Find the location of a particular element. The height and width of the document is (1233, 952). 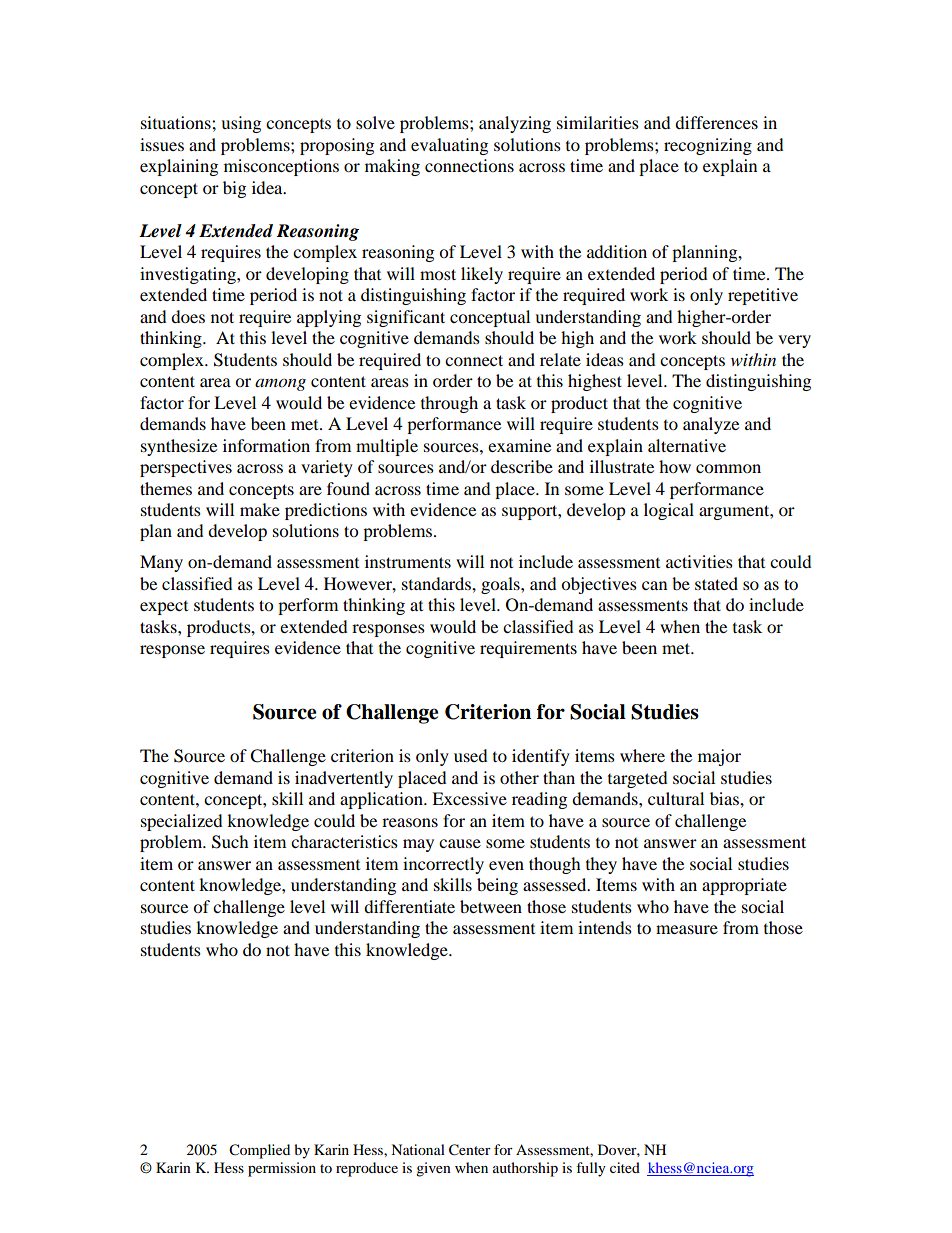

Center is located at coordinates (470, 1150).
